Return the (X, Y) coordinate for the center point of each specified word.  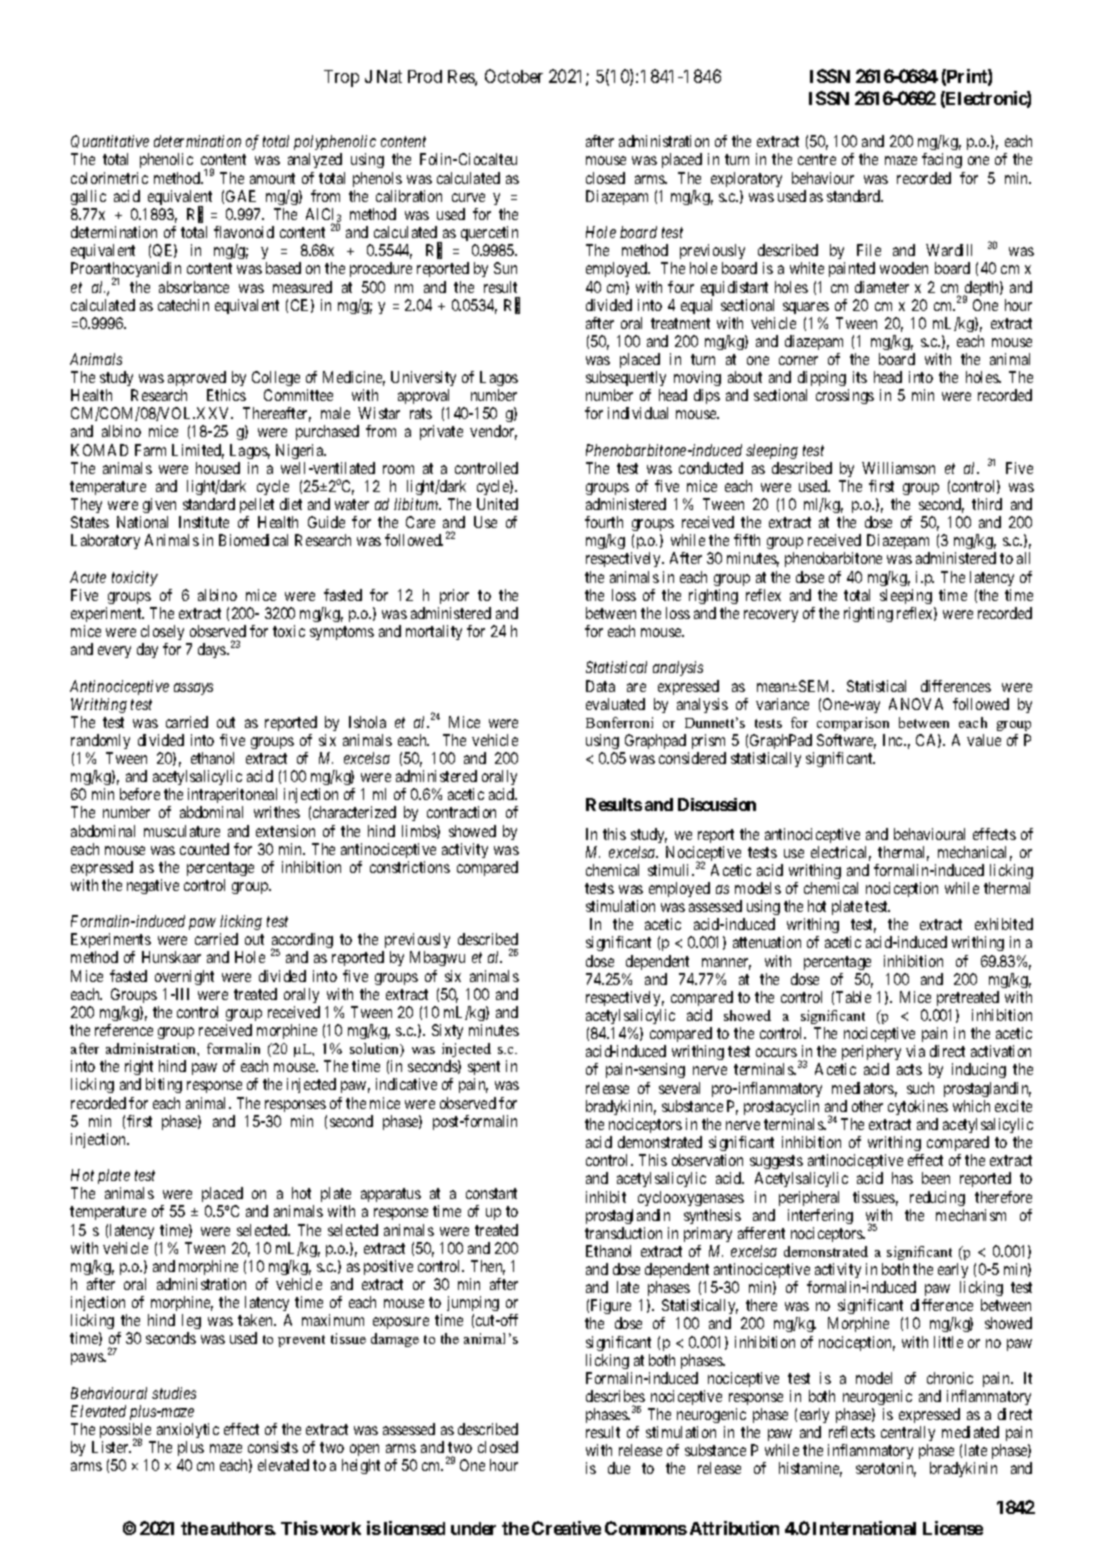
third (987, 504)
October (514, 76)
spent (484, 1070)
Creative (566, 1528)
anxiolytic (188, 1430)
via (915, 1051)
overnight (184, 977)
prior (454, 596)
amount (272, 178)
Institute (204, 522)
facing (942, 160)
